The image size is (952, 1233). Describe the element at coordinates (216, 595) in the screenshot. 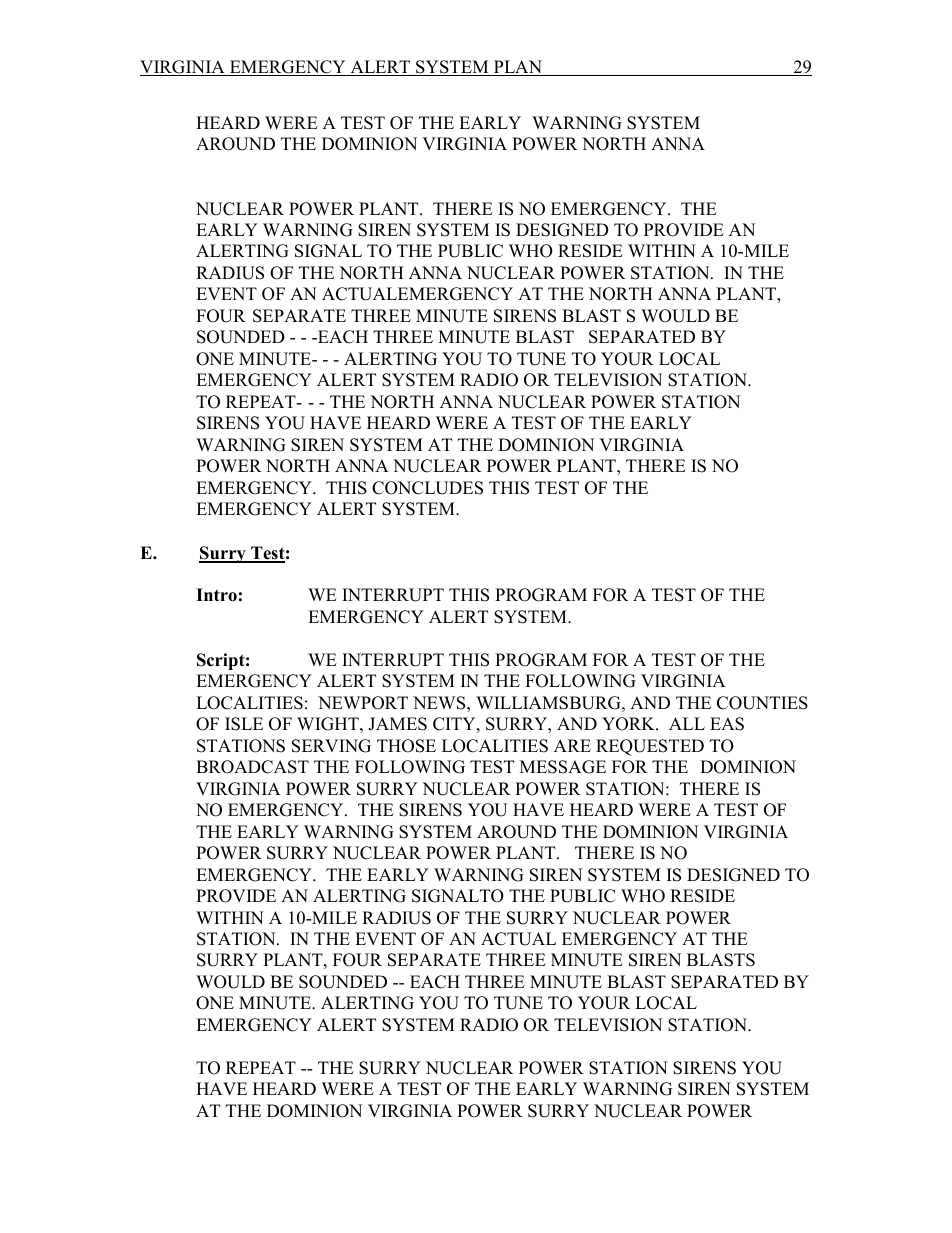

I see `Intro` at that location.
